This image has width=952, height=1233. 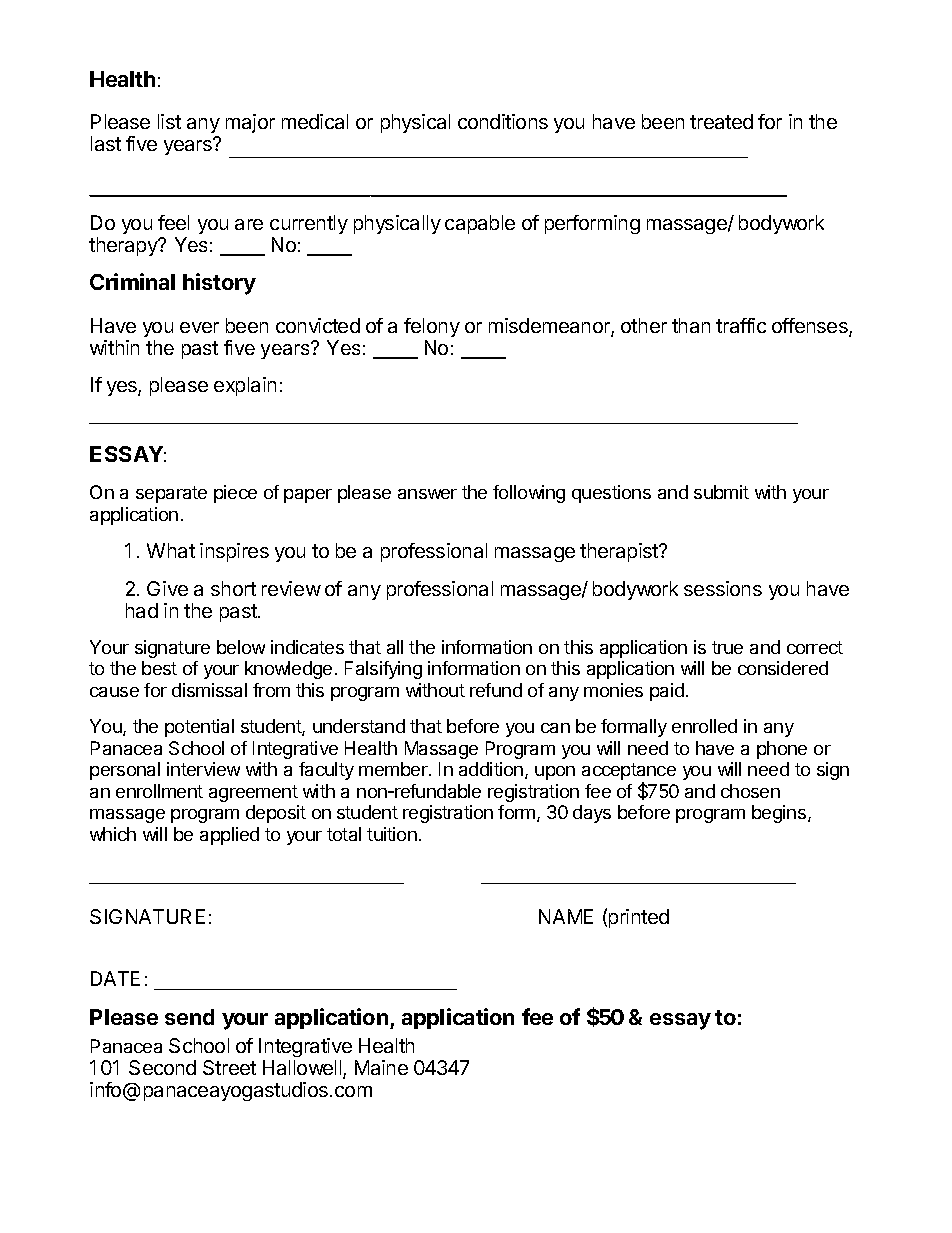 I want to click on sessions, so click(x=723, y=588).
